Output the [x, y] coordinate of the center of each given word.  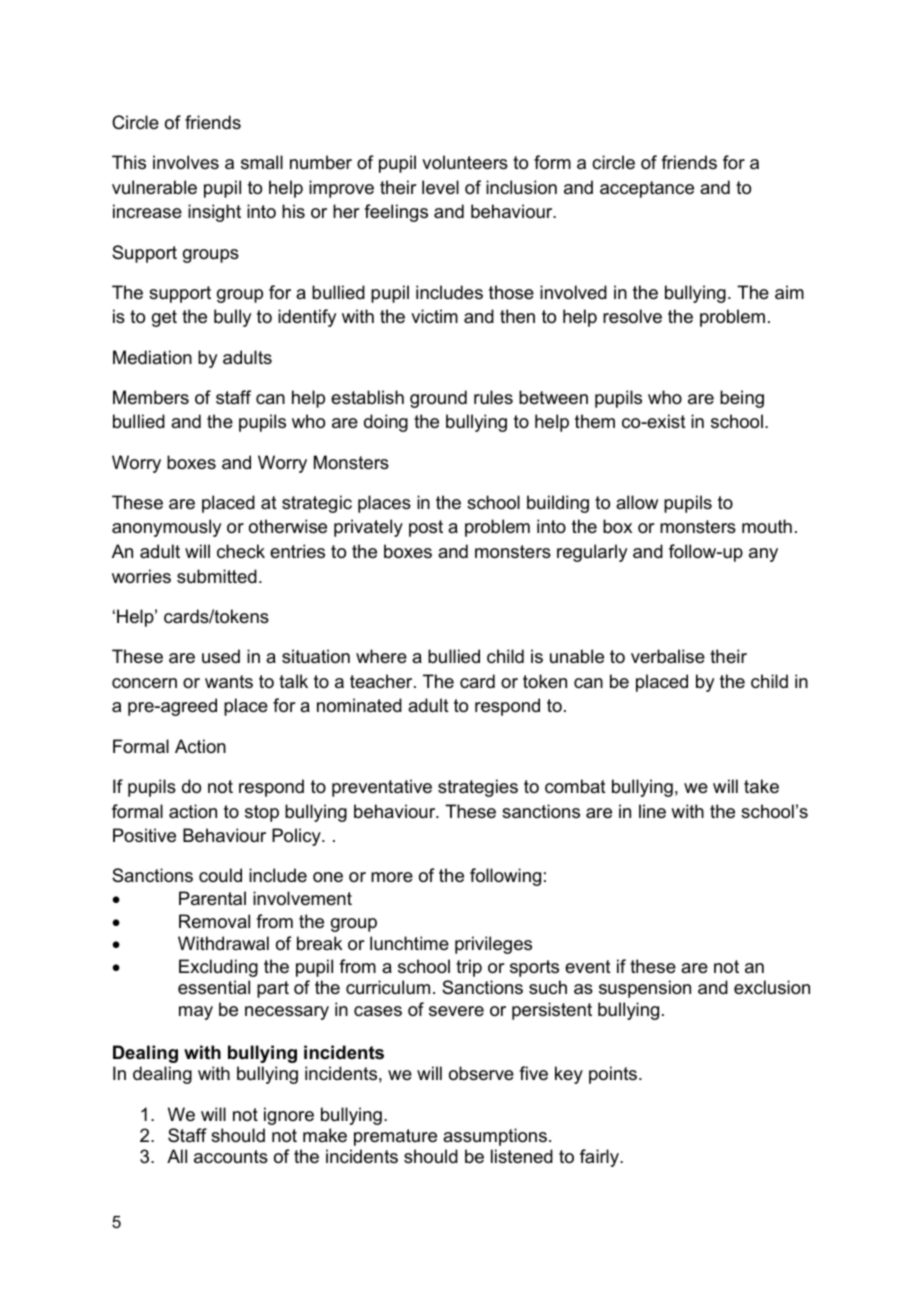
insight [214, 213]
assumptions [495, 1137]
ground [438, 399]
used [221, 656]
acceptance [647, 189]
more [392, 877]
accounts [231, 1157]
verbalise [668, 656]
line [652, 811]
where [381, 656]
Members [151, 397]
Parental [212, 898]
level [440, 187]
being [742, 399]
